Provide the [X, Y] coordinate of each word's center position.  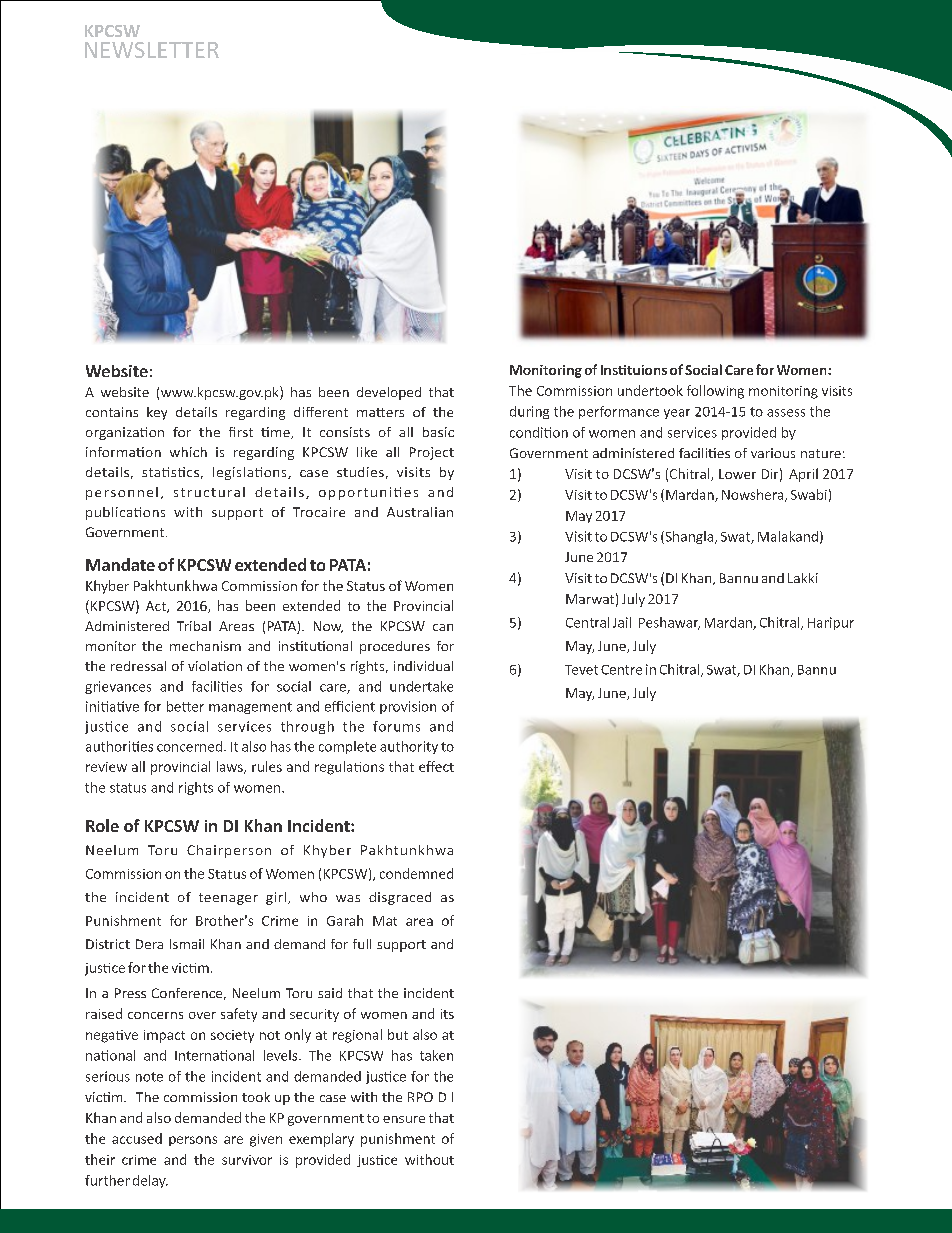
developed [389, 393]
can [443, 627]
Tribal [194, 626]
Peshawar [669, 623]
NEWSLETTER [152, 50]
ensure [404, 1119]
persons [193, 1141]
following [715, 392]
